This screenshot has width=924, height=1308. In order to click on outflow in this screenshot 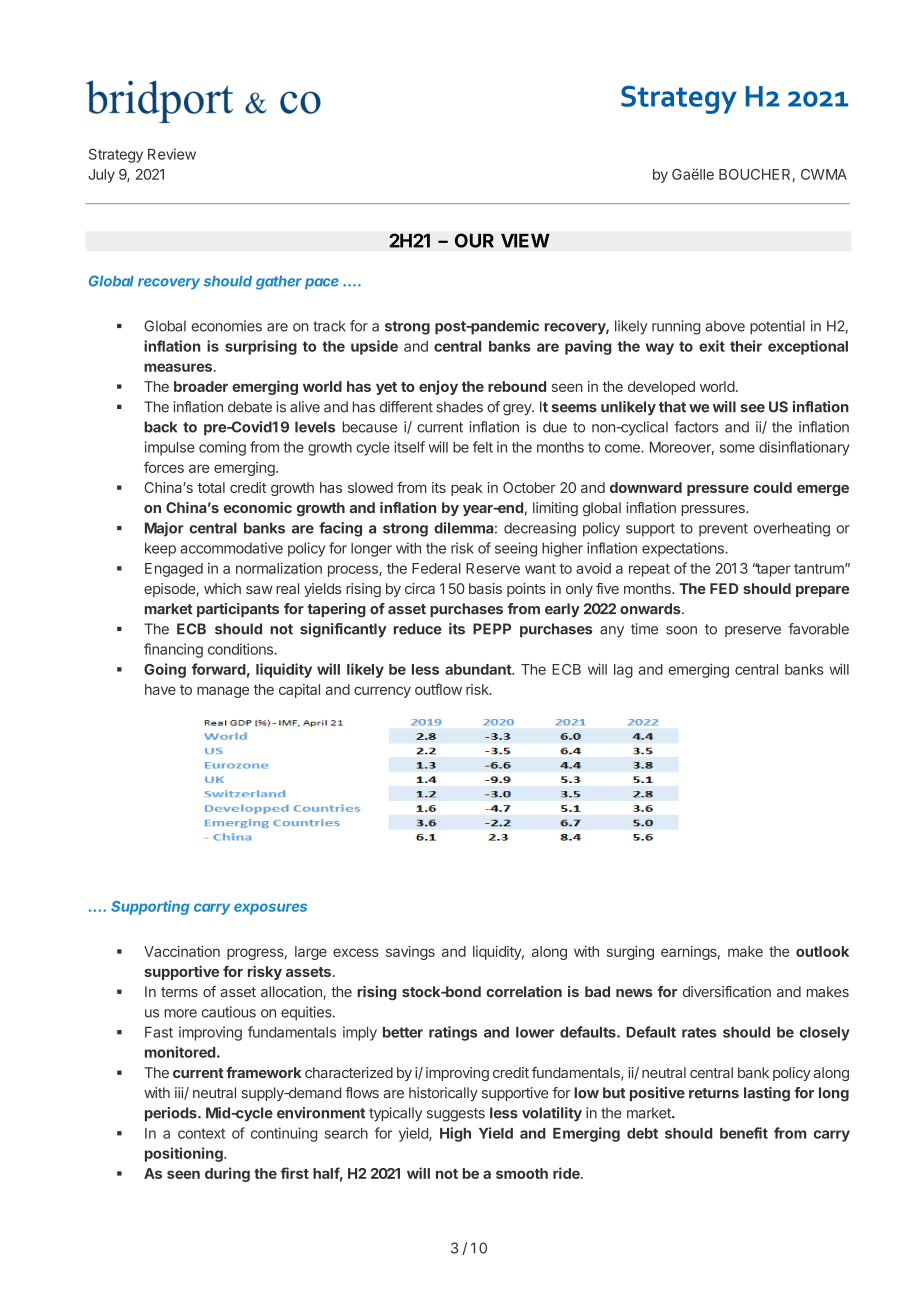, I will do `click(438, 689)`.
